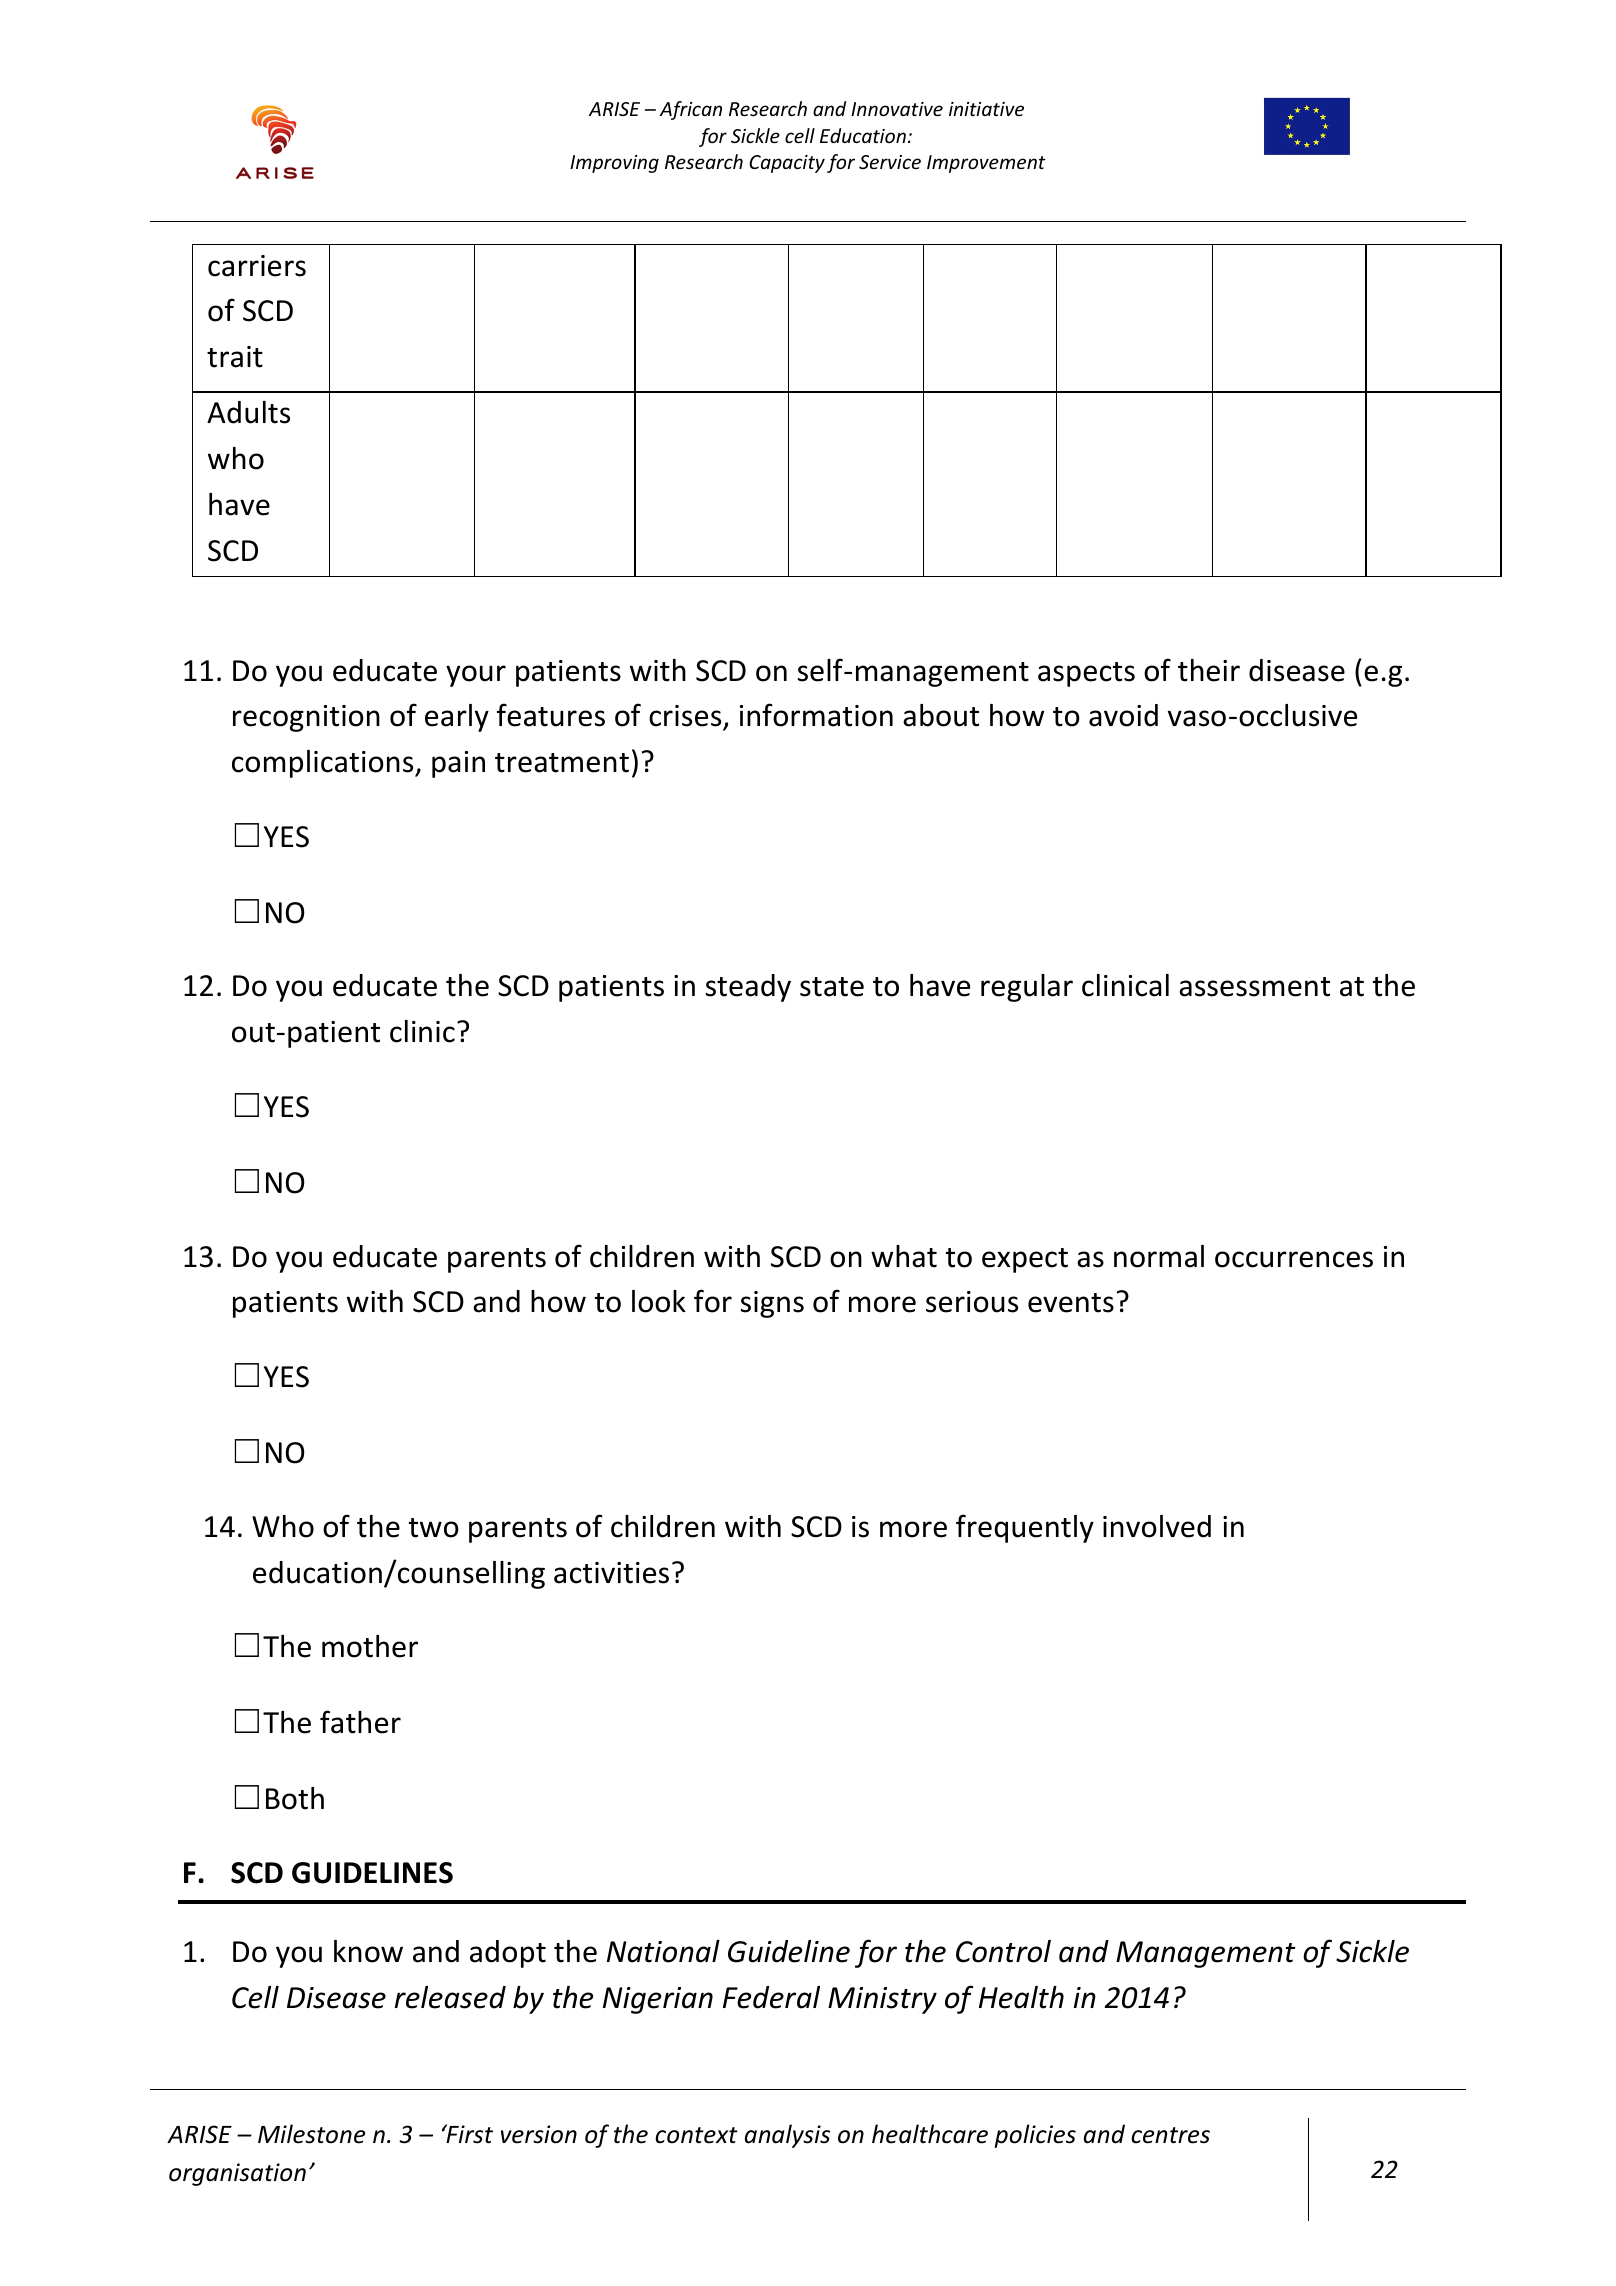 The height and width of the screenshot is (2286, 1616). I want to click on Improvement, so click(986, 164).
